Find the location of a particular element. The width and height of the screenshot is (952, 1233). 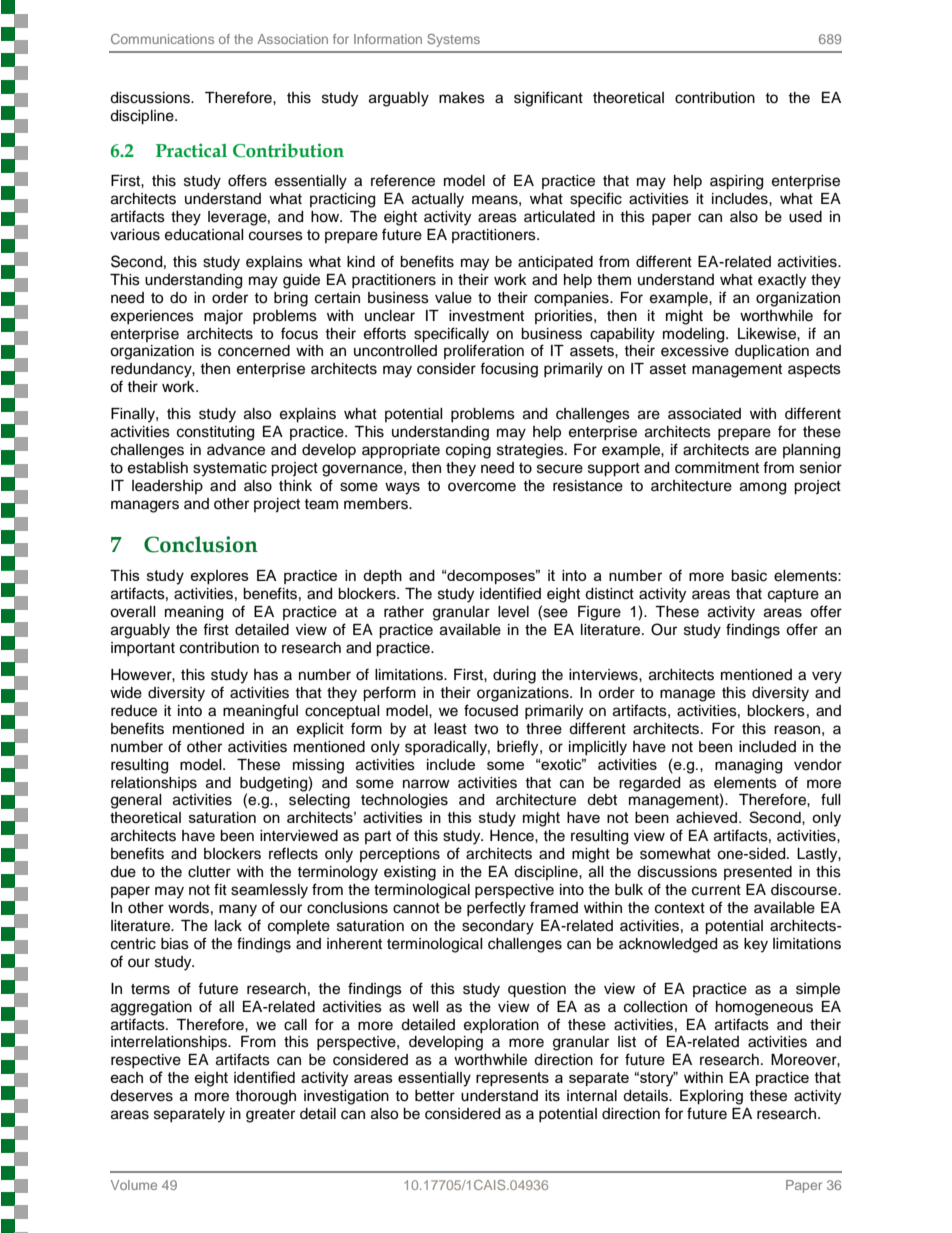

aspiring is located at coordinates (736, 182).
